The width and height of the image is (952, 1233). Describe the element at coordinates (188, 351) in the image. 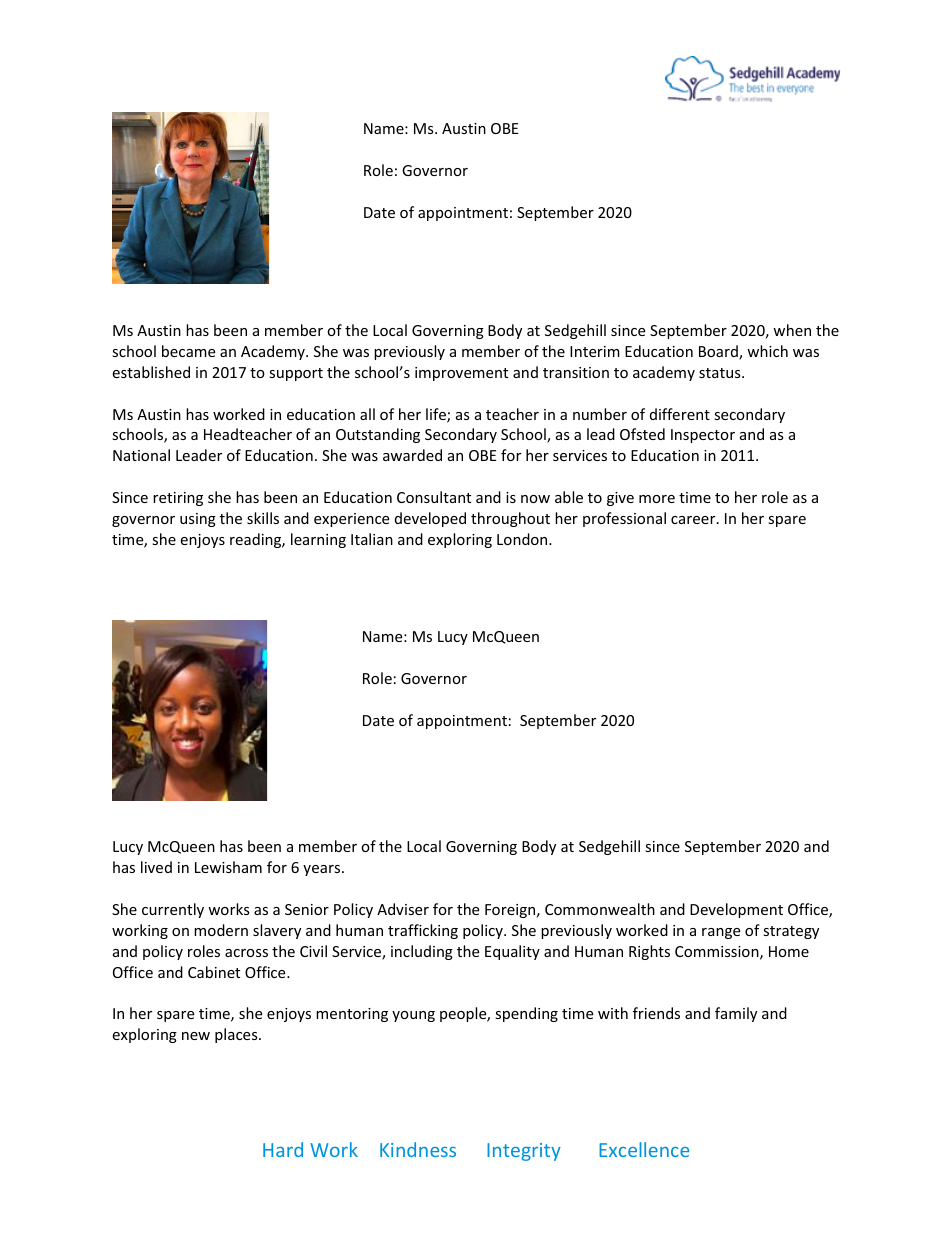

I see `became` at that location.
